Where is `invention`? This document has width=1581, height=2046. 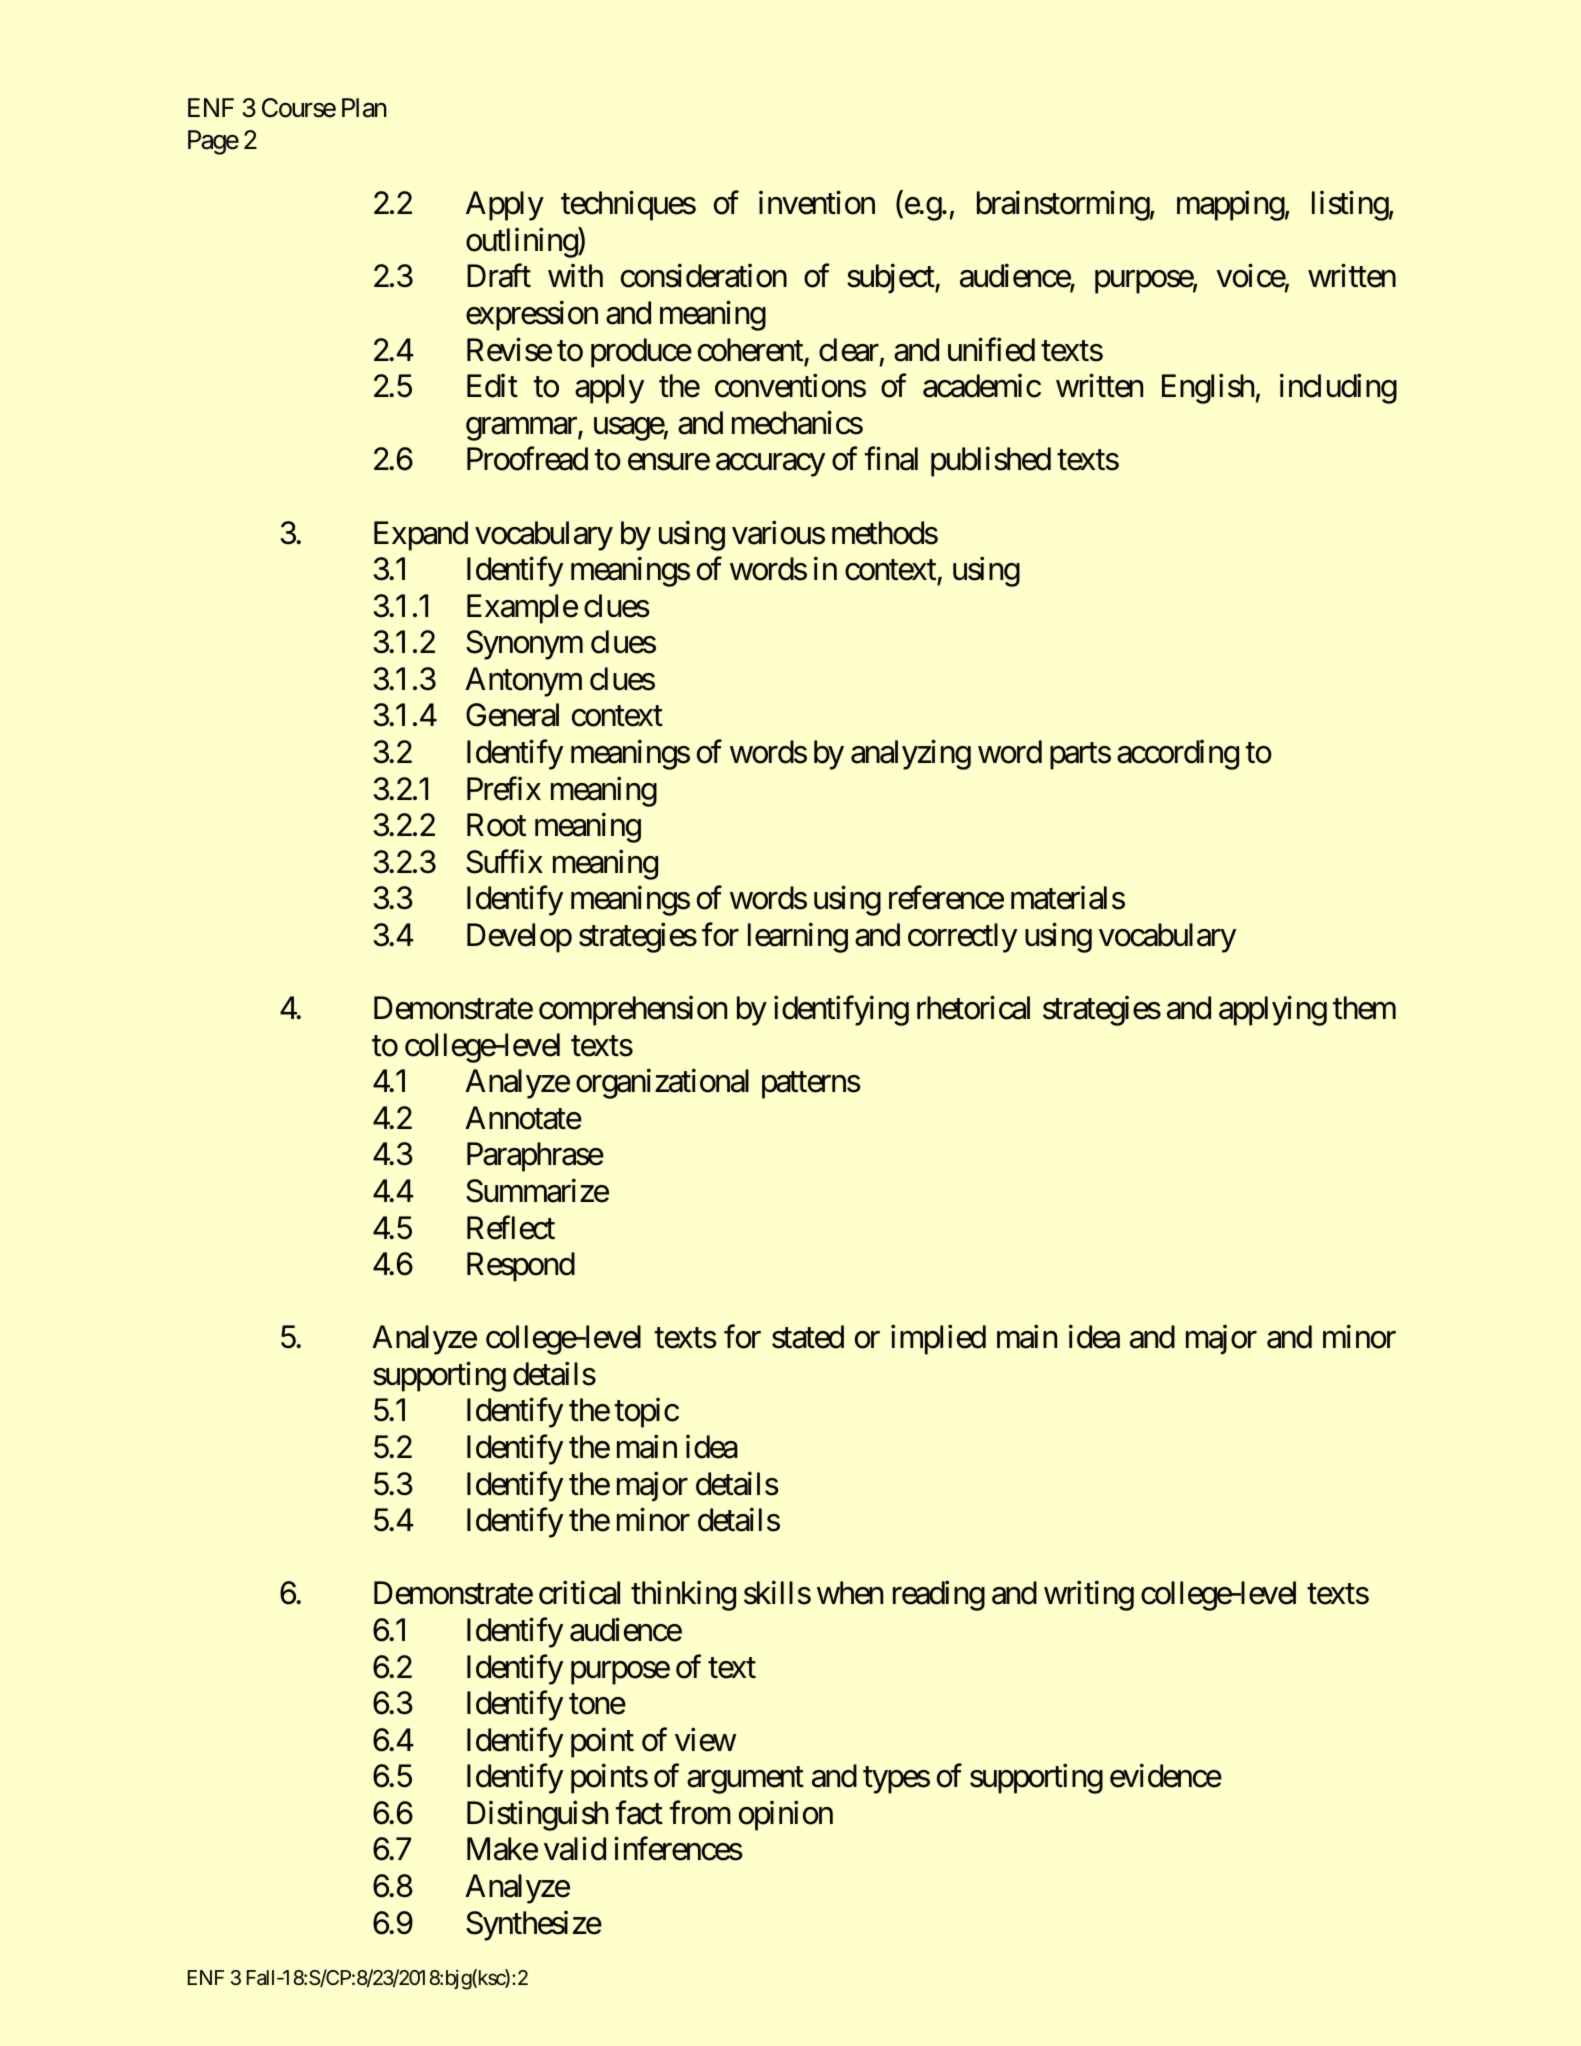 invention is located at coordinates (817, 203).
